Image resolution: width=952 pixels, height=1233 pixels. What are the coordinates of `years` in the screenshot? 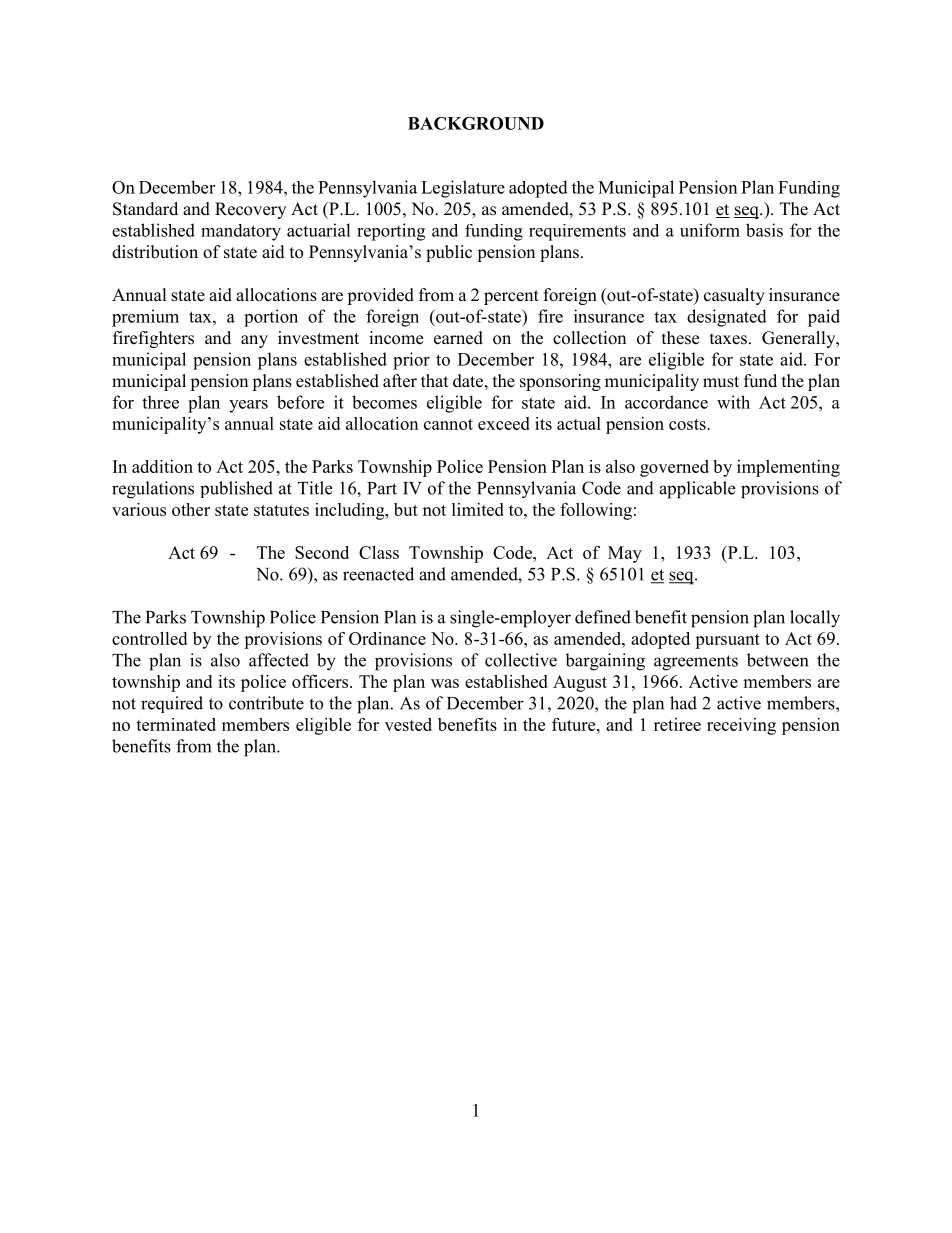 It's located at (248, 406).
